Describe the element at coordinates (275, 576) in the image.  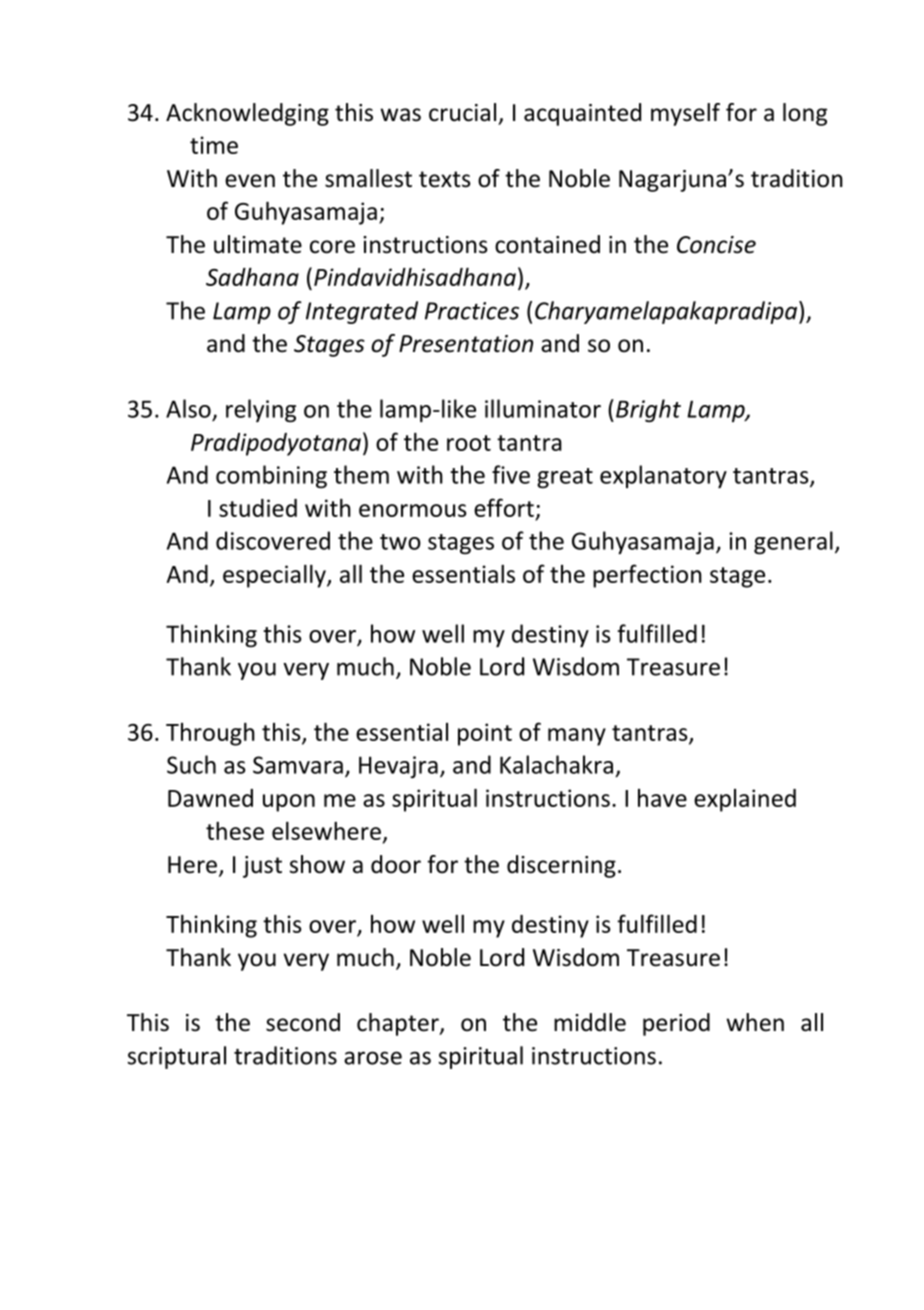
I see `especially` at that location.
